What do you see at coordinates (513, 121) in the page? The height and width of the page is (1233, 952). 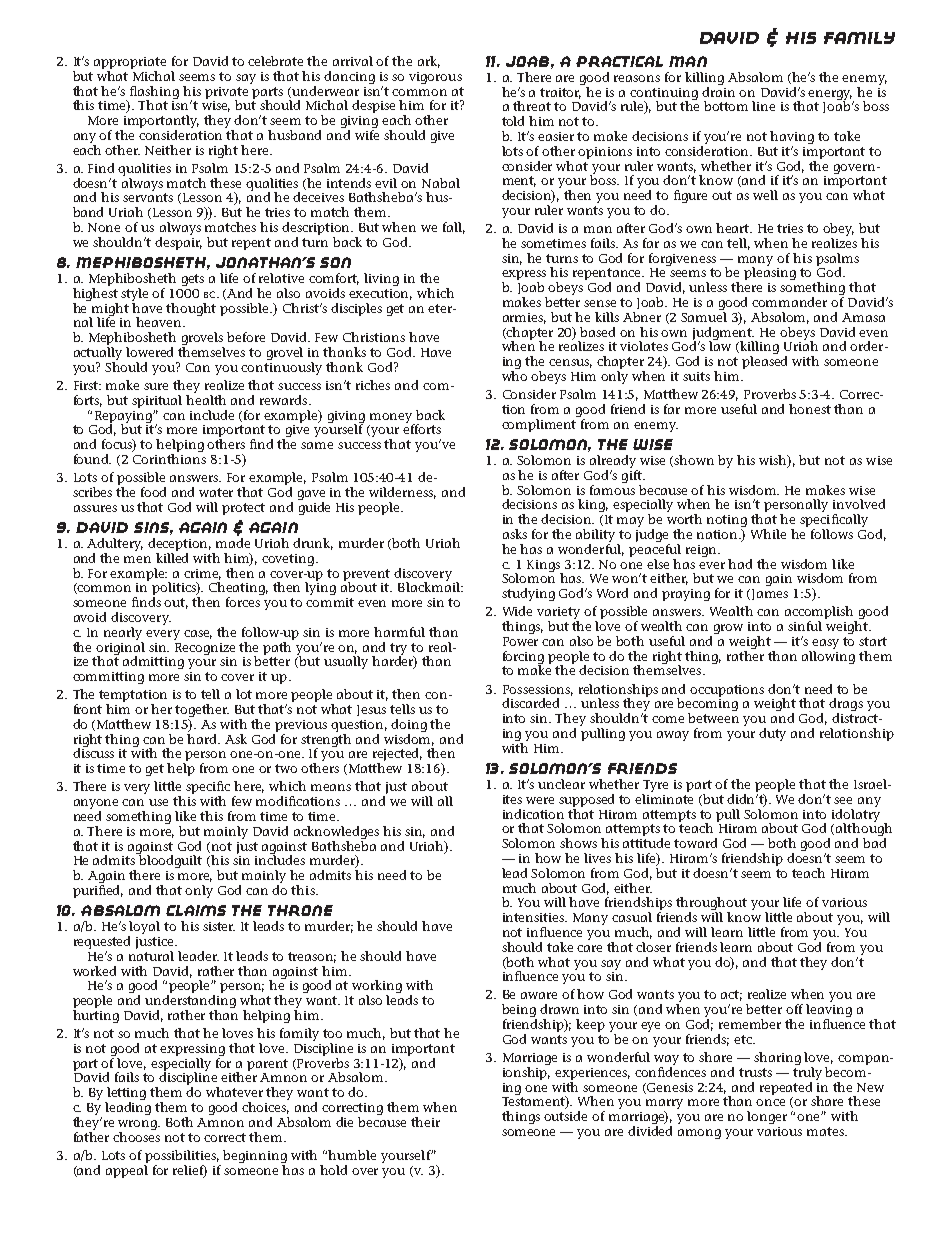 I see `told` at bounding box center [513, 121].
